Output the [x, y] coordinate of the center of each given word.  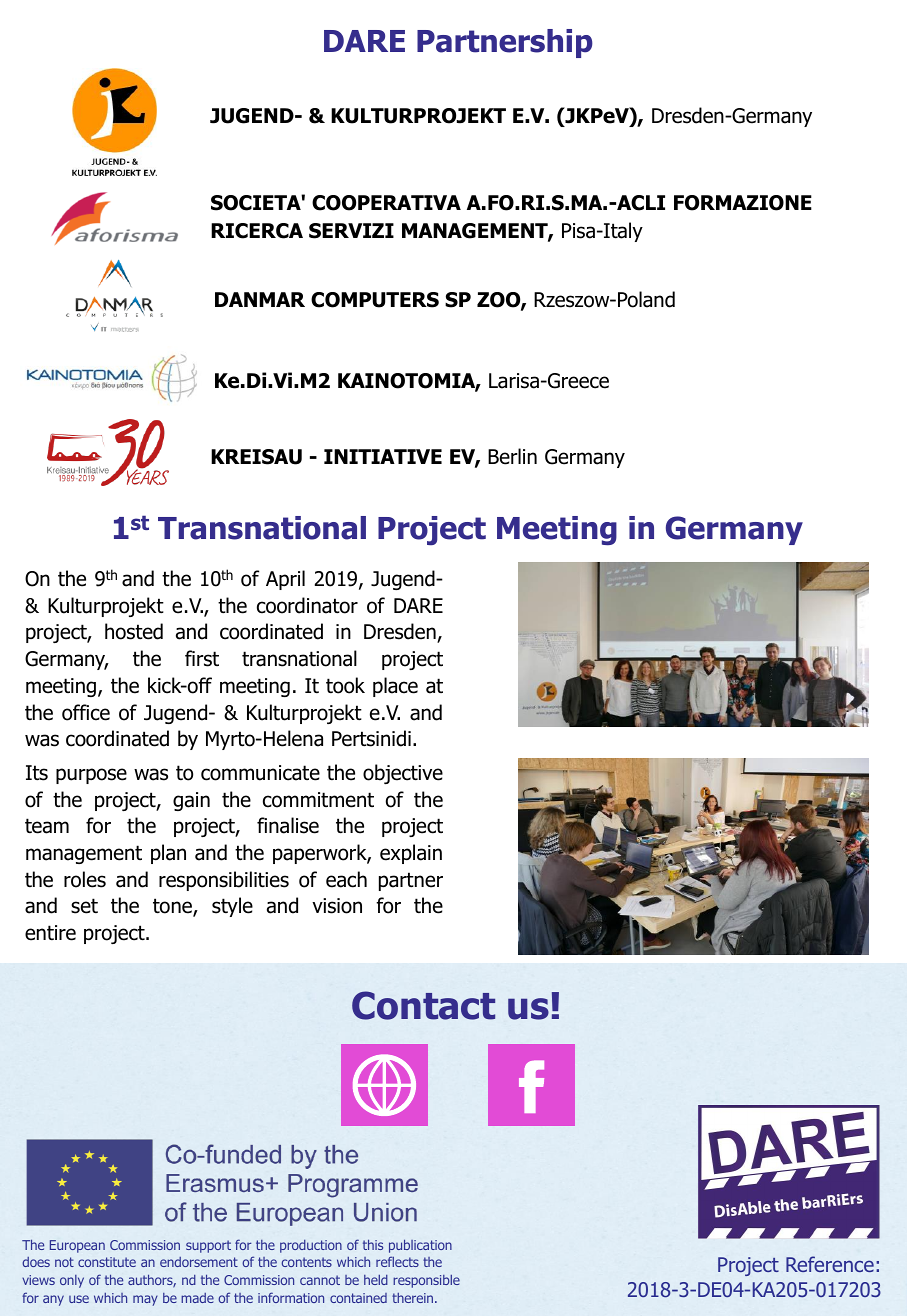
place [395, 687]
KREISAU [256, 457]
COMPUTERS [375, 300]
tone [173, 907]
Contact [423, 1005]
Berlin [512, 456]
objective [403, 774]
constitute [107, 1262]
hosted [134, 631]
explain [411, 854]
